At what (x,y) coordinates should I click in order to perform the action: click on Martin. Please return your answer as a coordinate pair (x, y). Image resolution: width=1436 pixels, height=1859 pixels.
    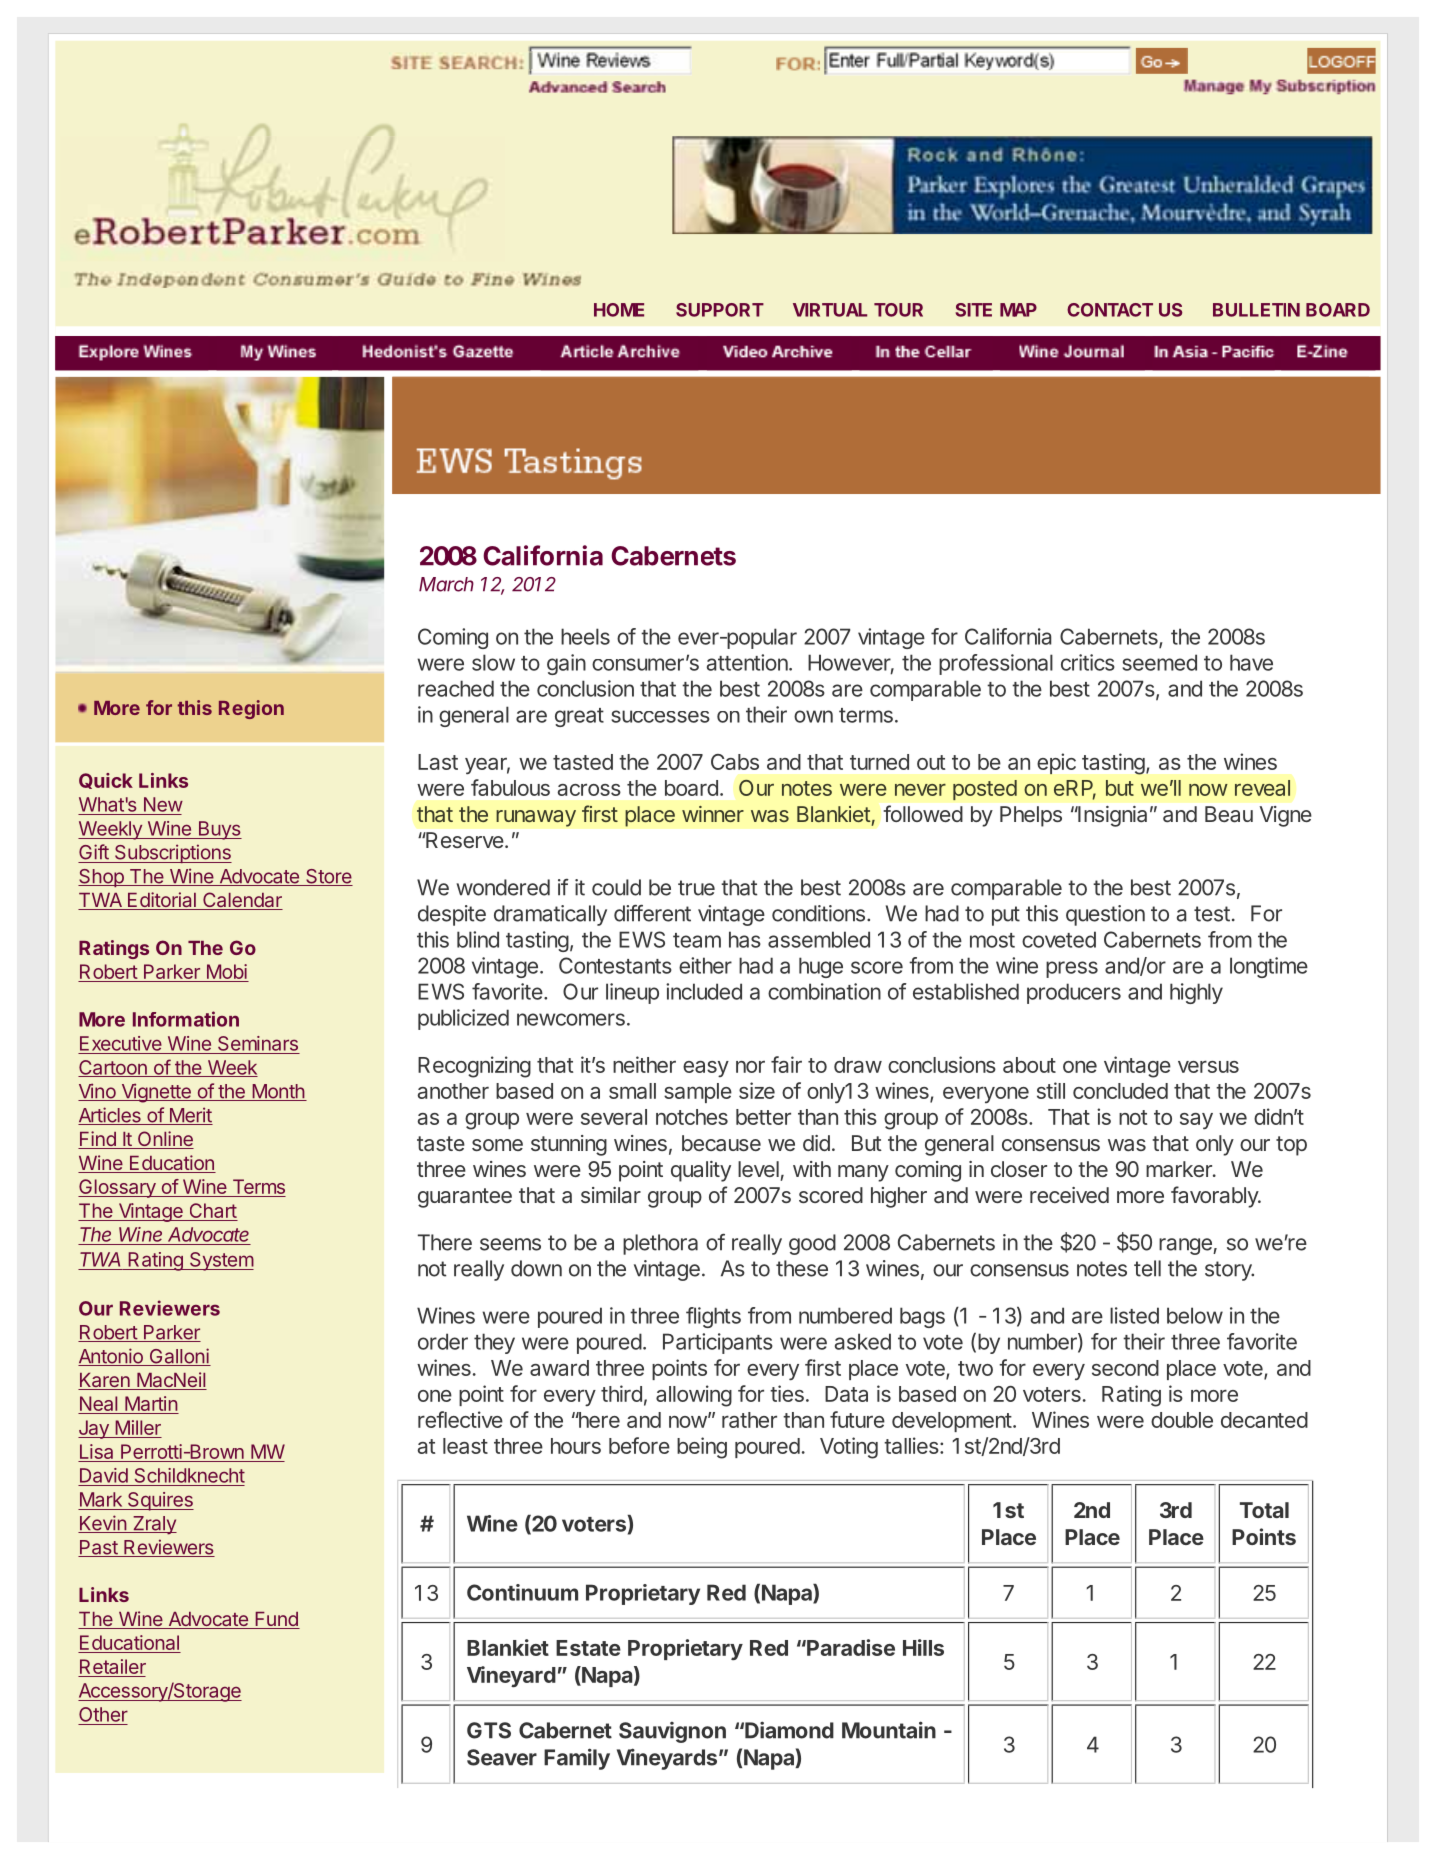
    Looking at the image, I should click on (151, 1405).
